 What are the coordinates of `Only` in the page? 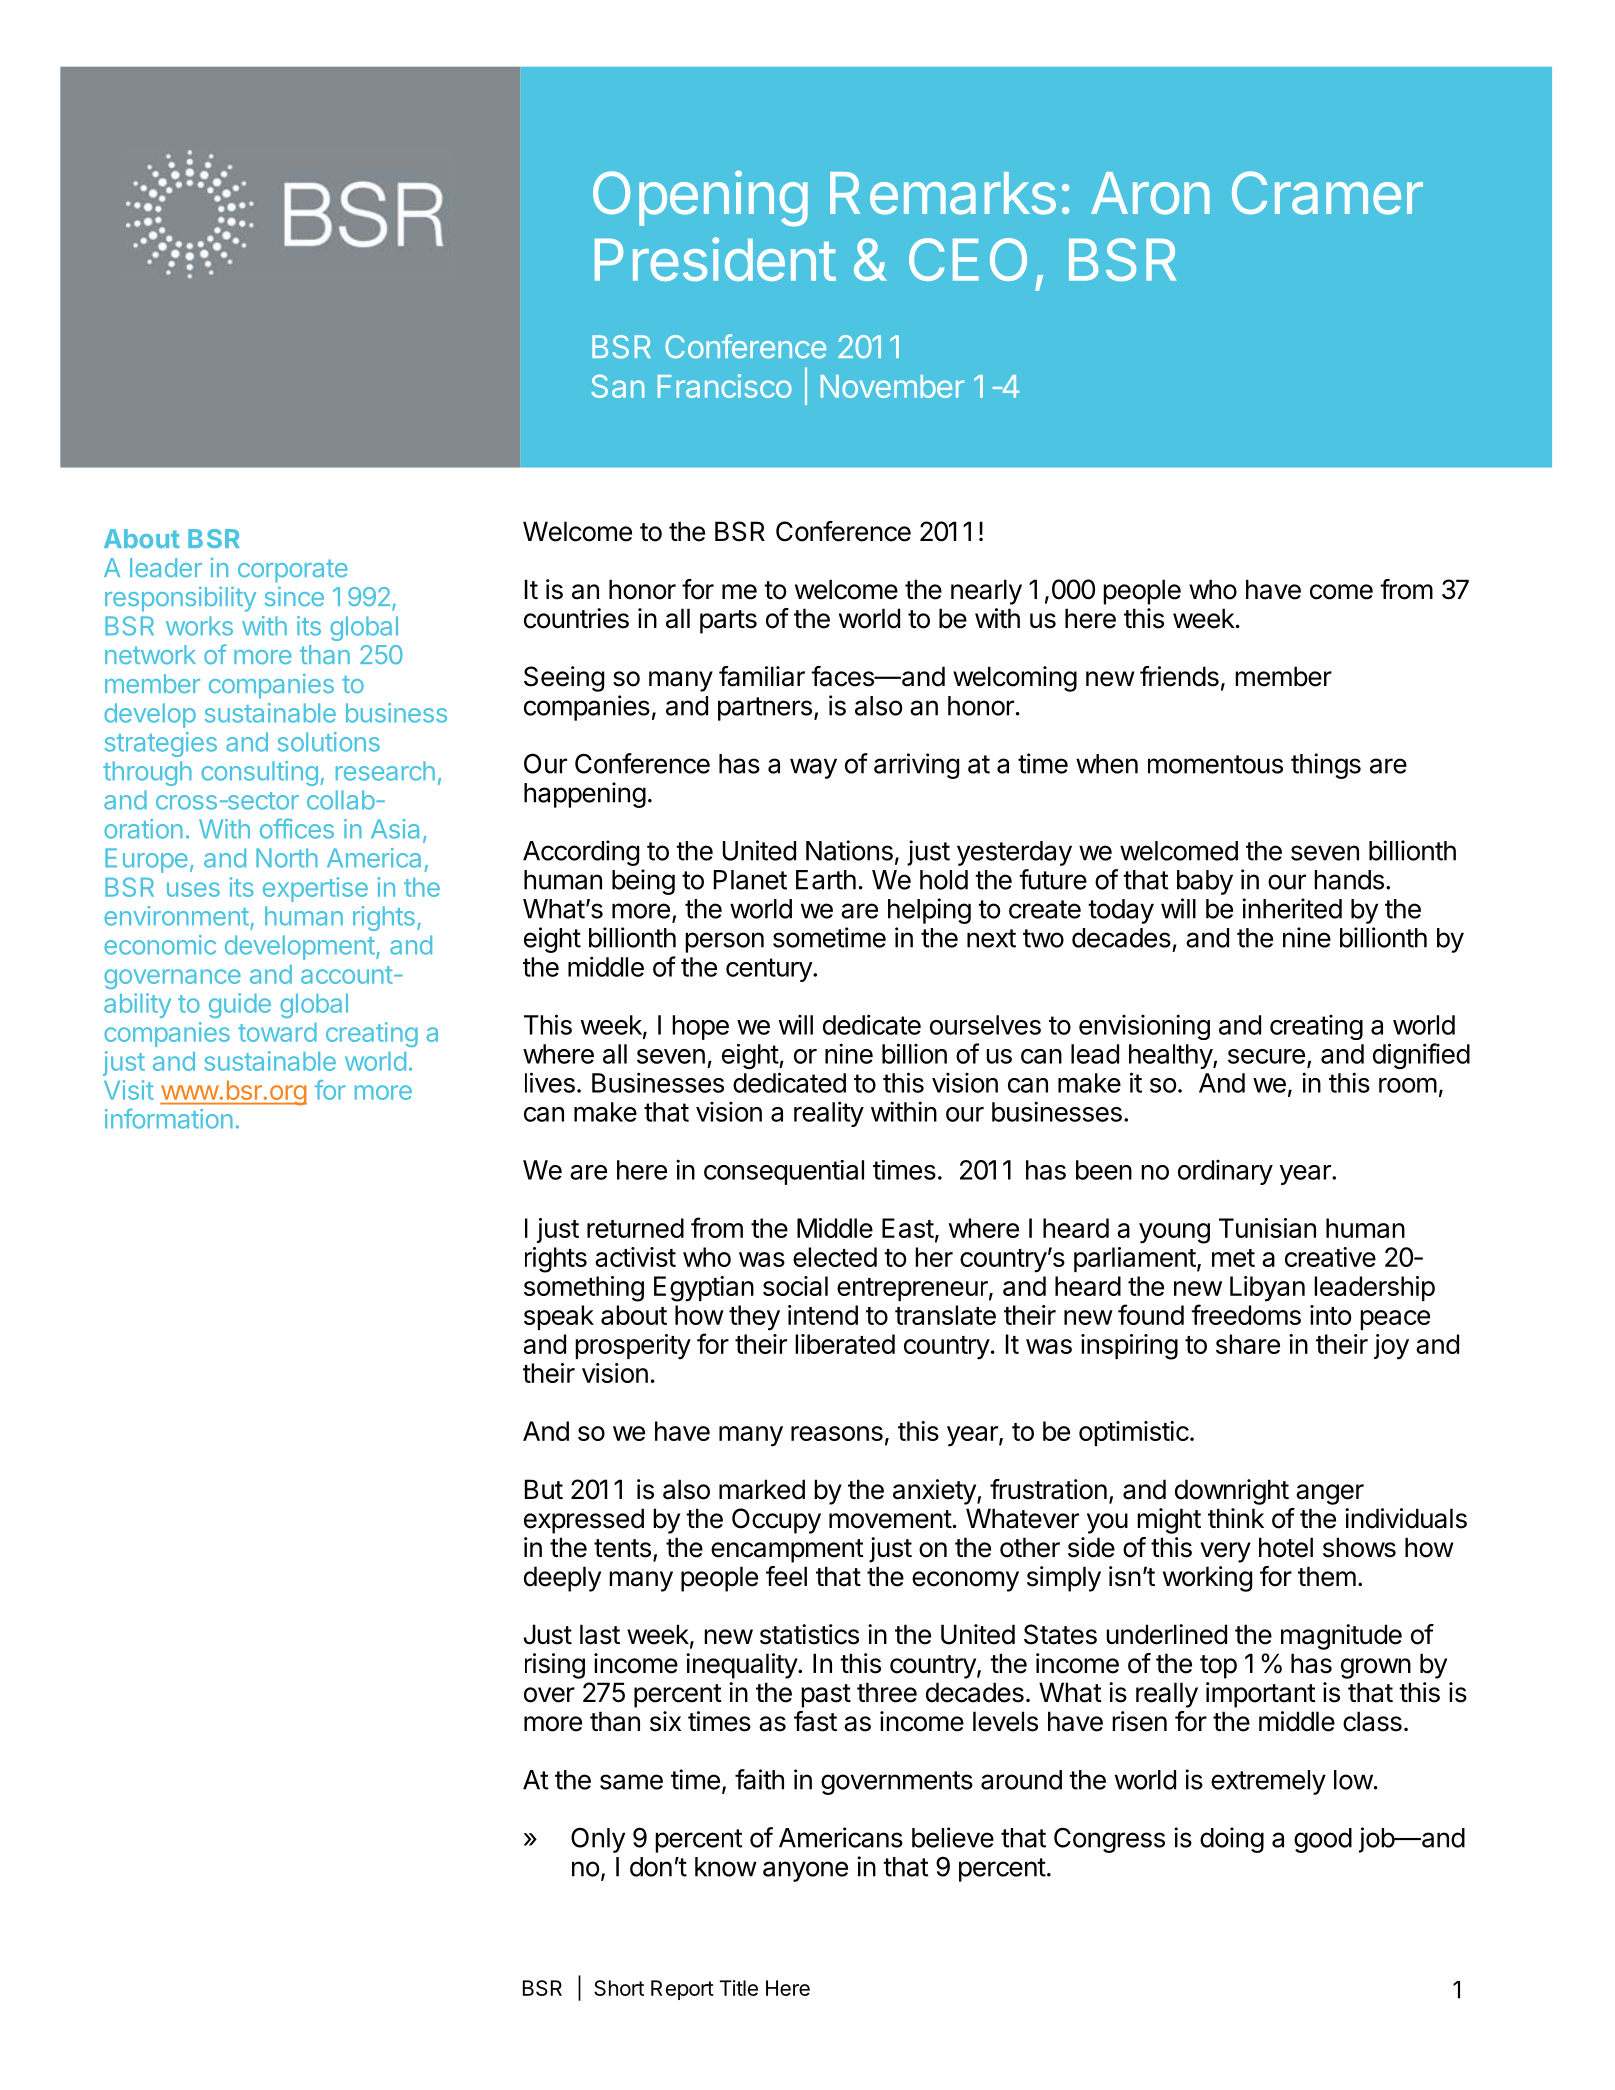 It's located at (598, 1840).
